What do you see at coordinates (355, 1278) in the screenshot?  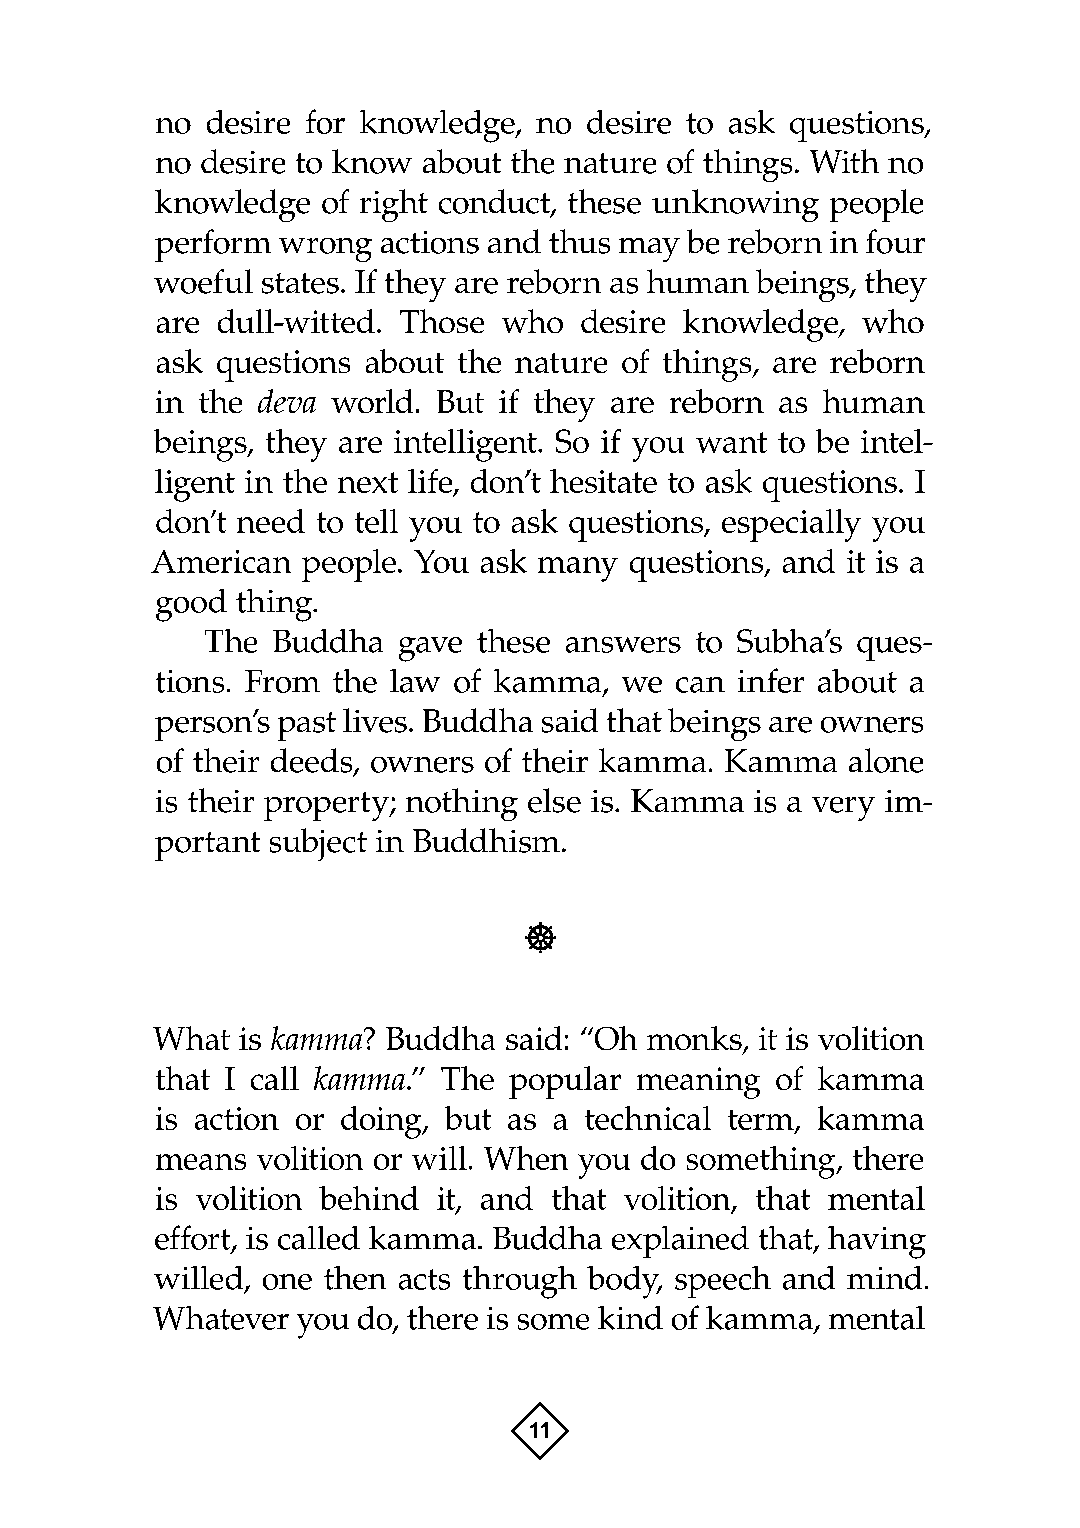 I see `then` at bounding box center [355, 1278].
